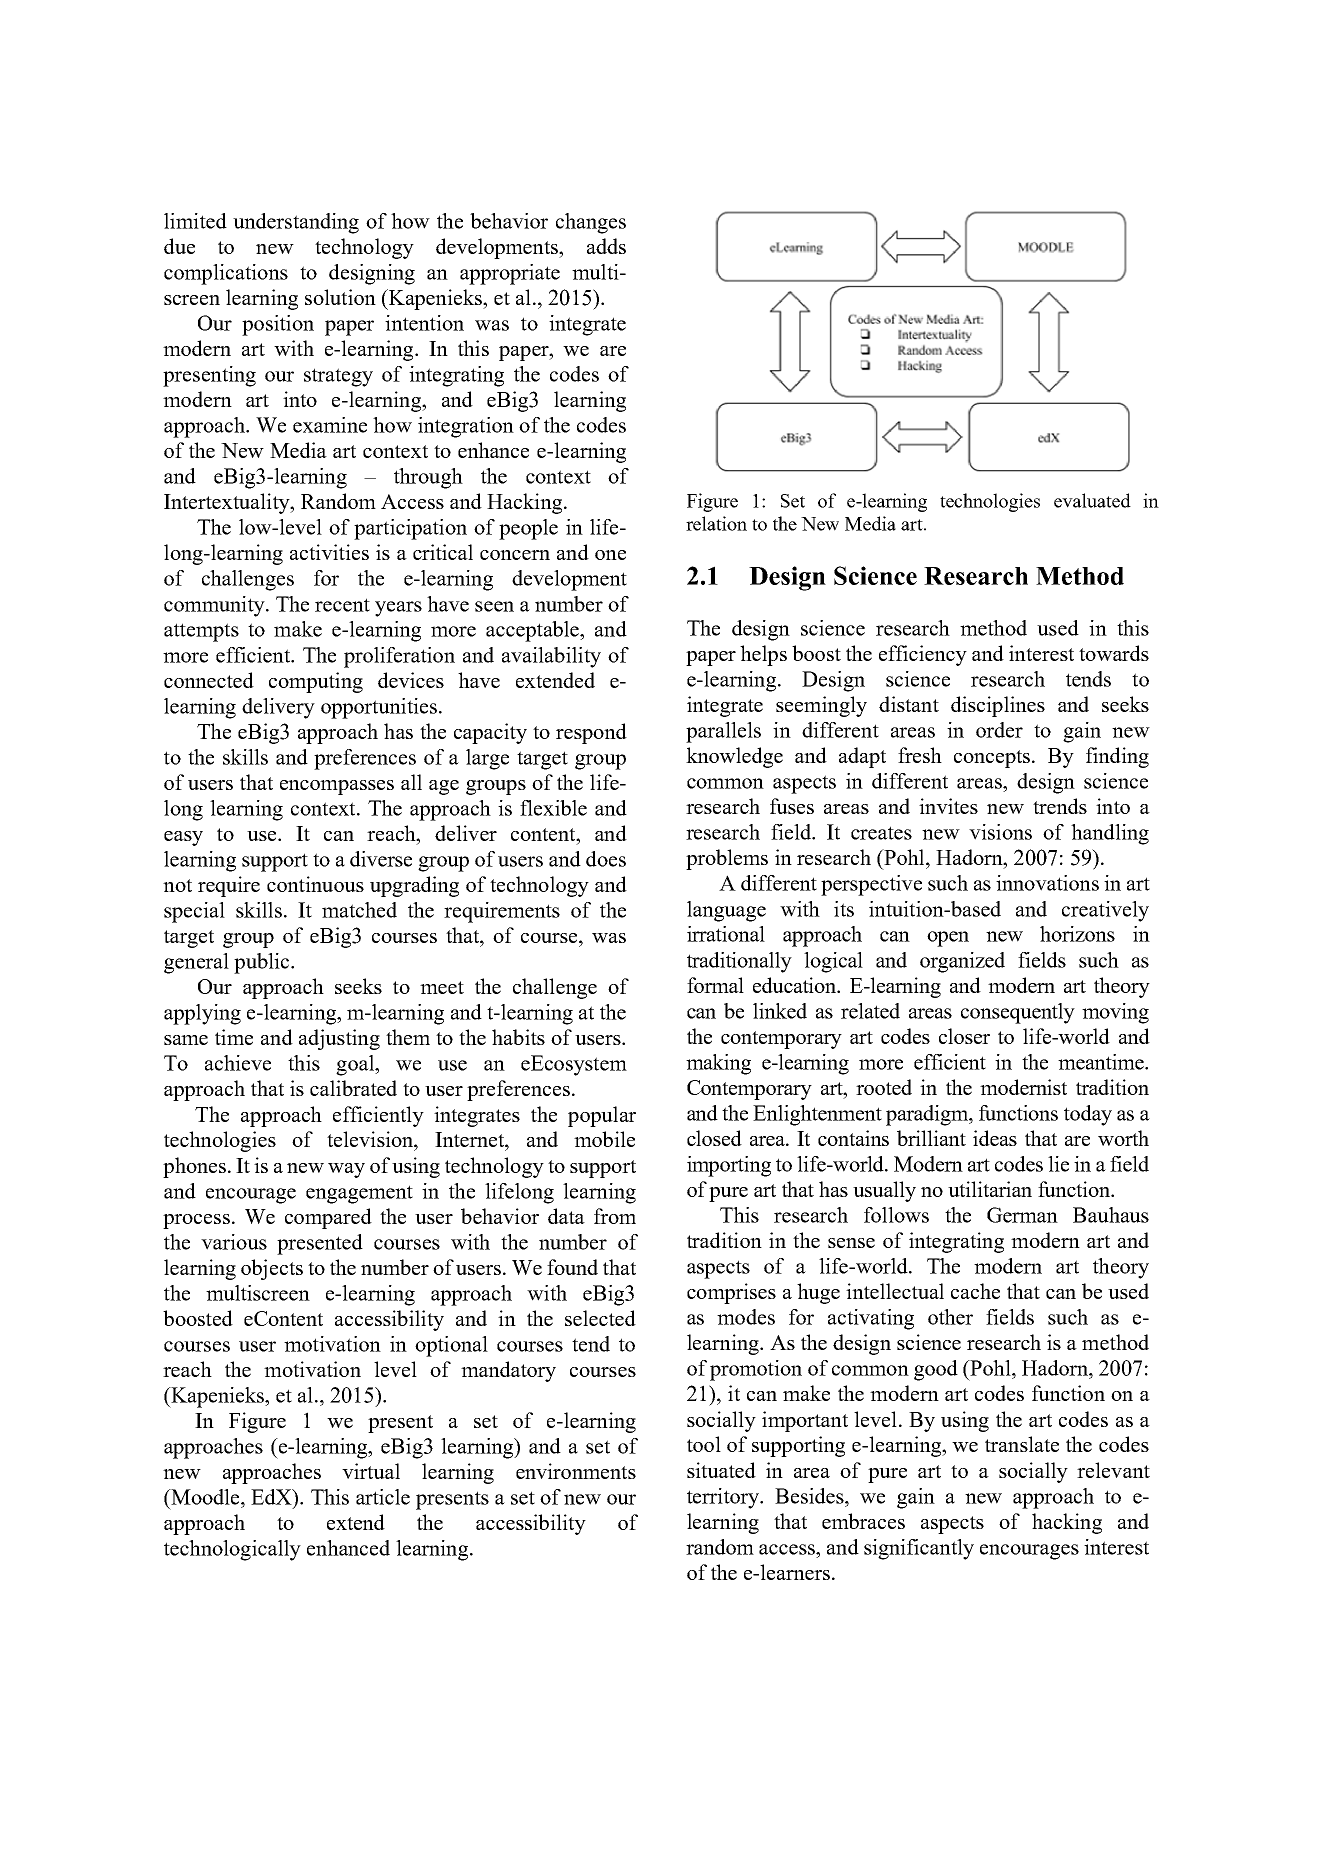 This image has width=1322, height=1869. I want to click on formal, so click(715, 985).
